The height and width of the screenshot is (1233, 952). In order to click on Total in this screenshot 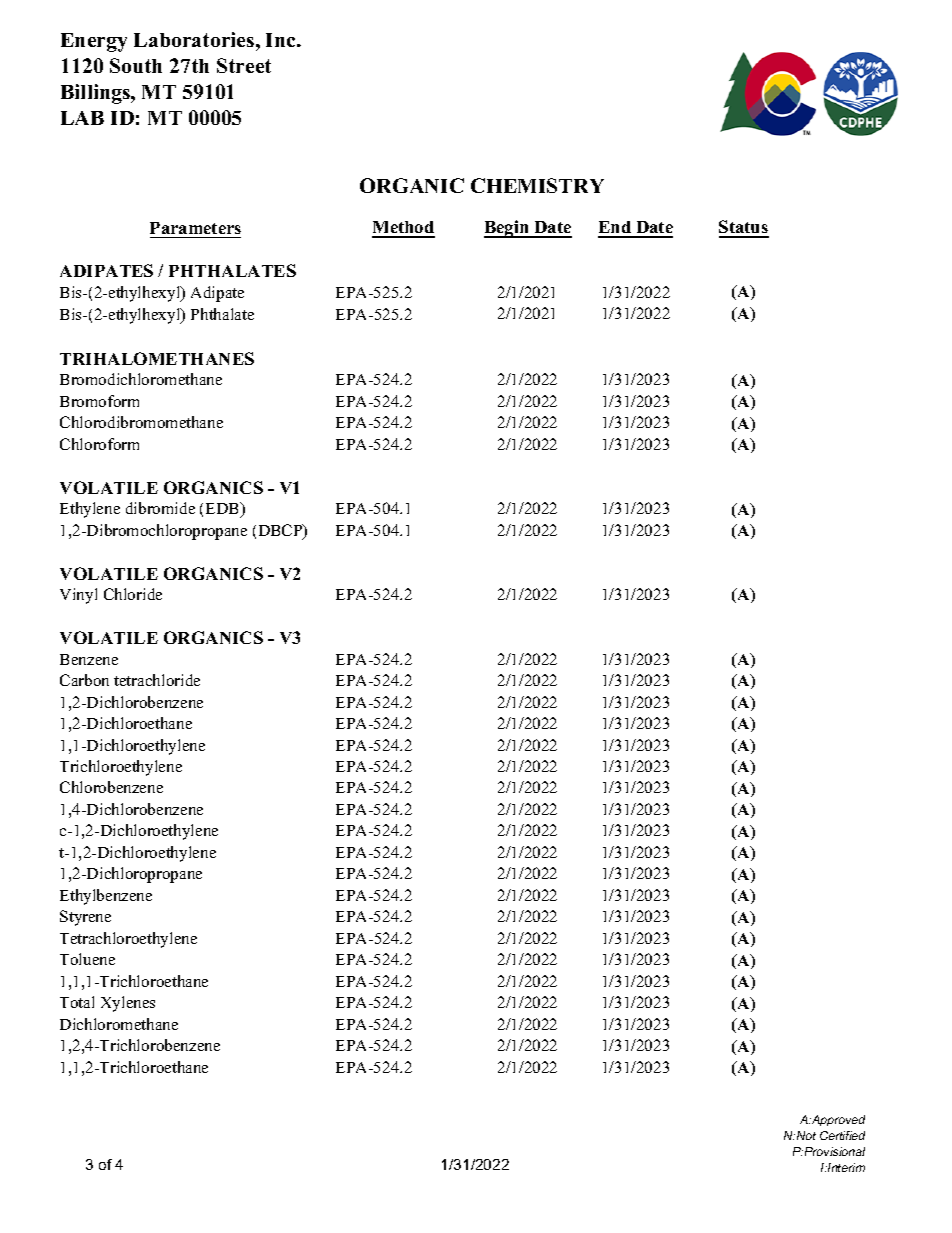, I will do `click(77, 1002)`.
